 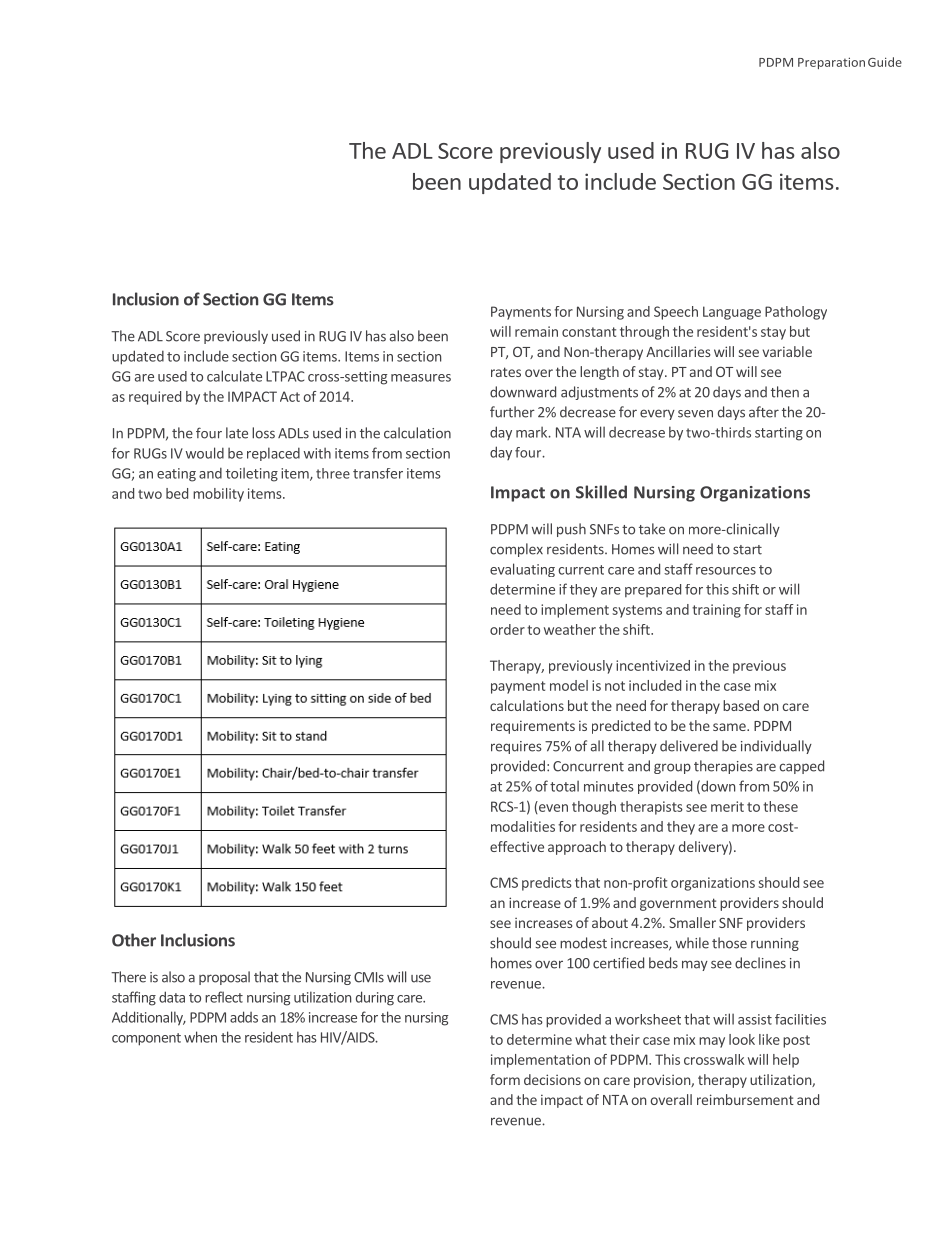 I want to click on loss, so click(x=263, y=433).
